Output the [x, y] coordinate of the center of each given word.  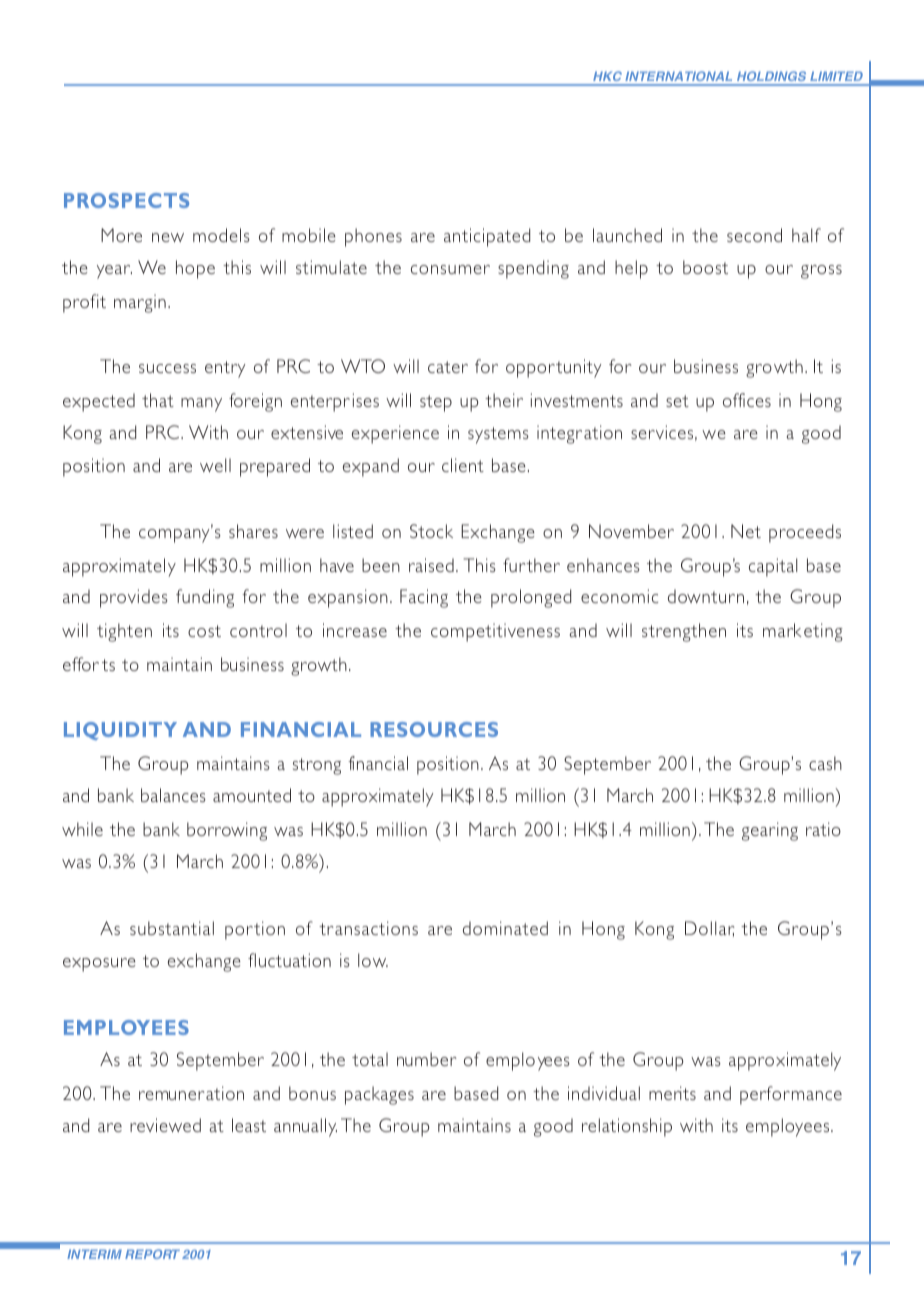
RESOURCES [434, 729]
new [168, 237]
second [754, 235]
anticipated [487, 237]
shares [253, 531]
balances [173, 795]
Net [746, 531]
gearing [770, 831]
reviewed [165, 1125]
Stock [431, 531]
